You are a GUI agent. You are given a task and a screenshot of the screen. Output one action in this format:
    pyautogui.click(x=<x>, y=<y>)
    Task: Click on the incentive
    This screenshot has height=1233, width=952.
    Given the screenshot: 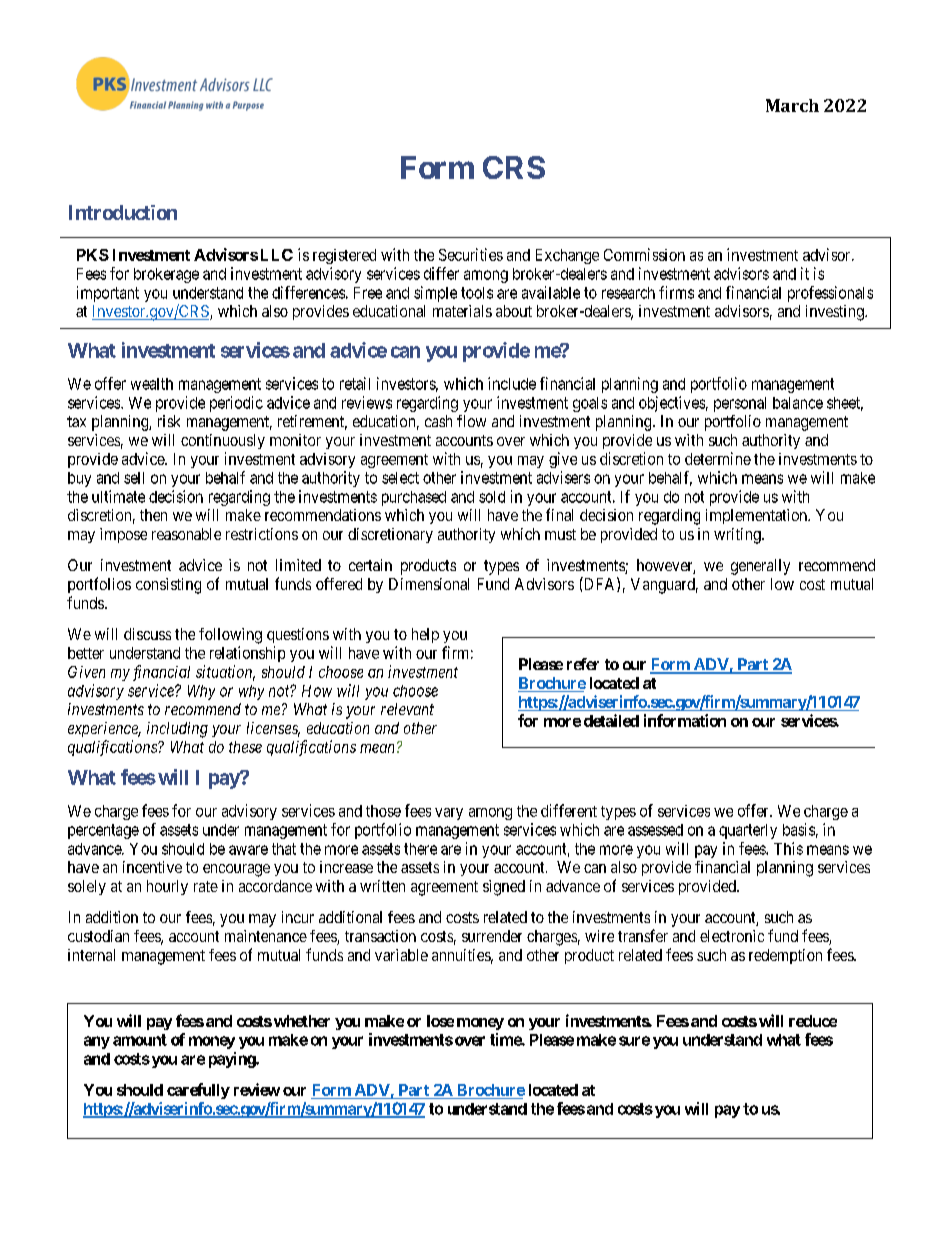 What is the action you would take?
    pyautogui.click(x=152, y=867)
